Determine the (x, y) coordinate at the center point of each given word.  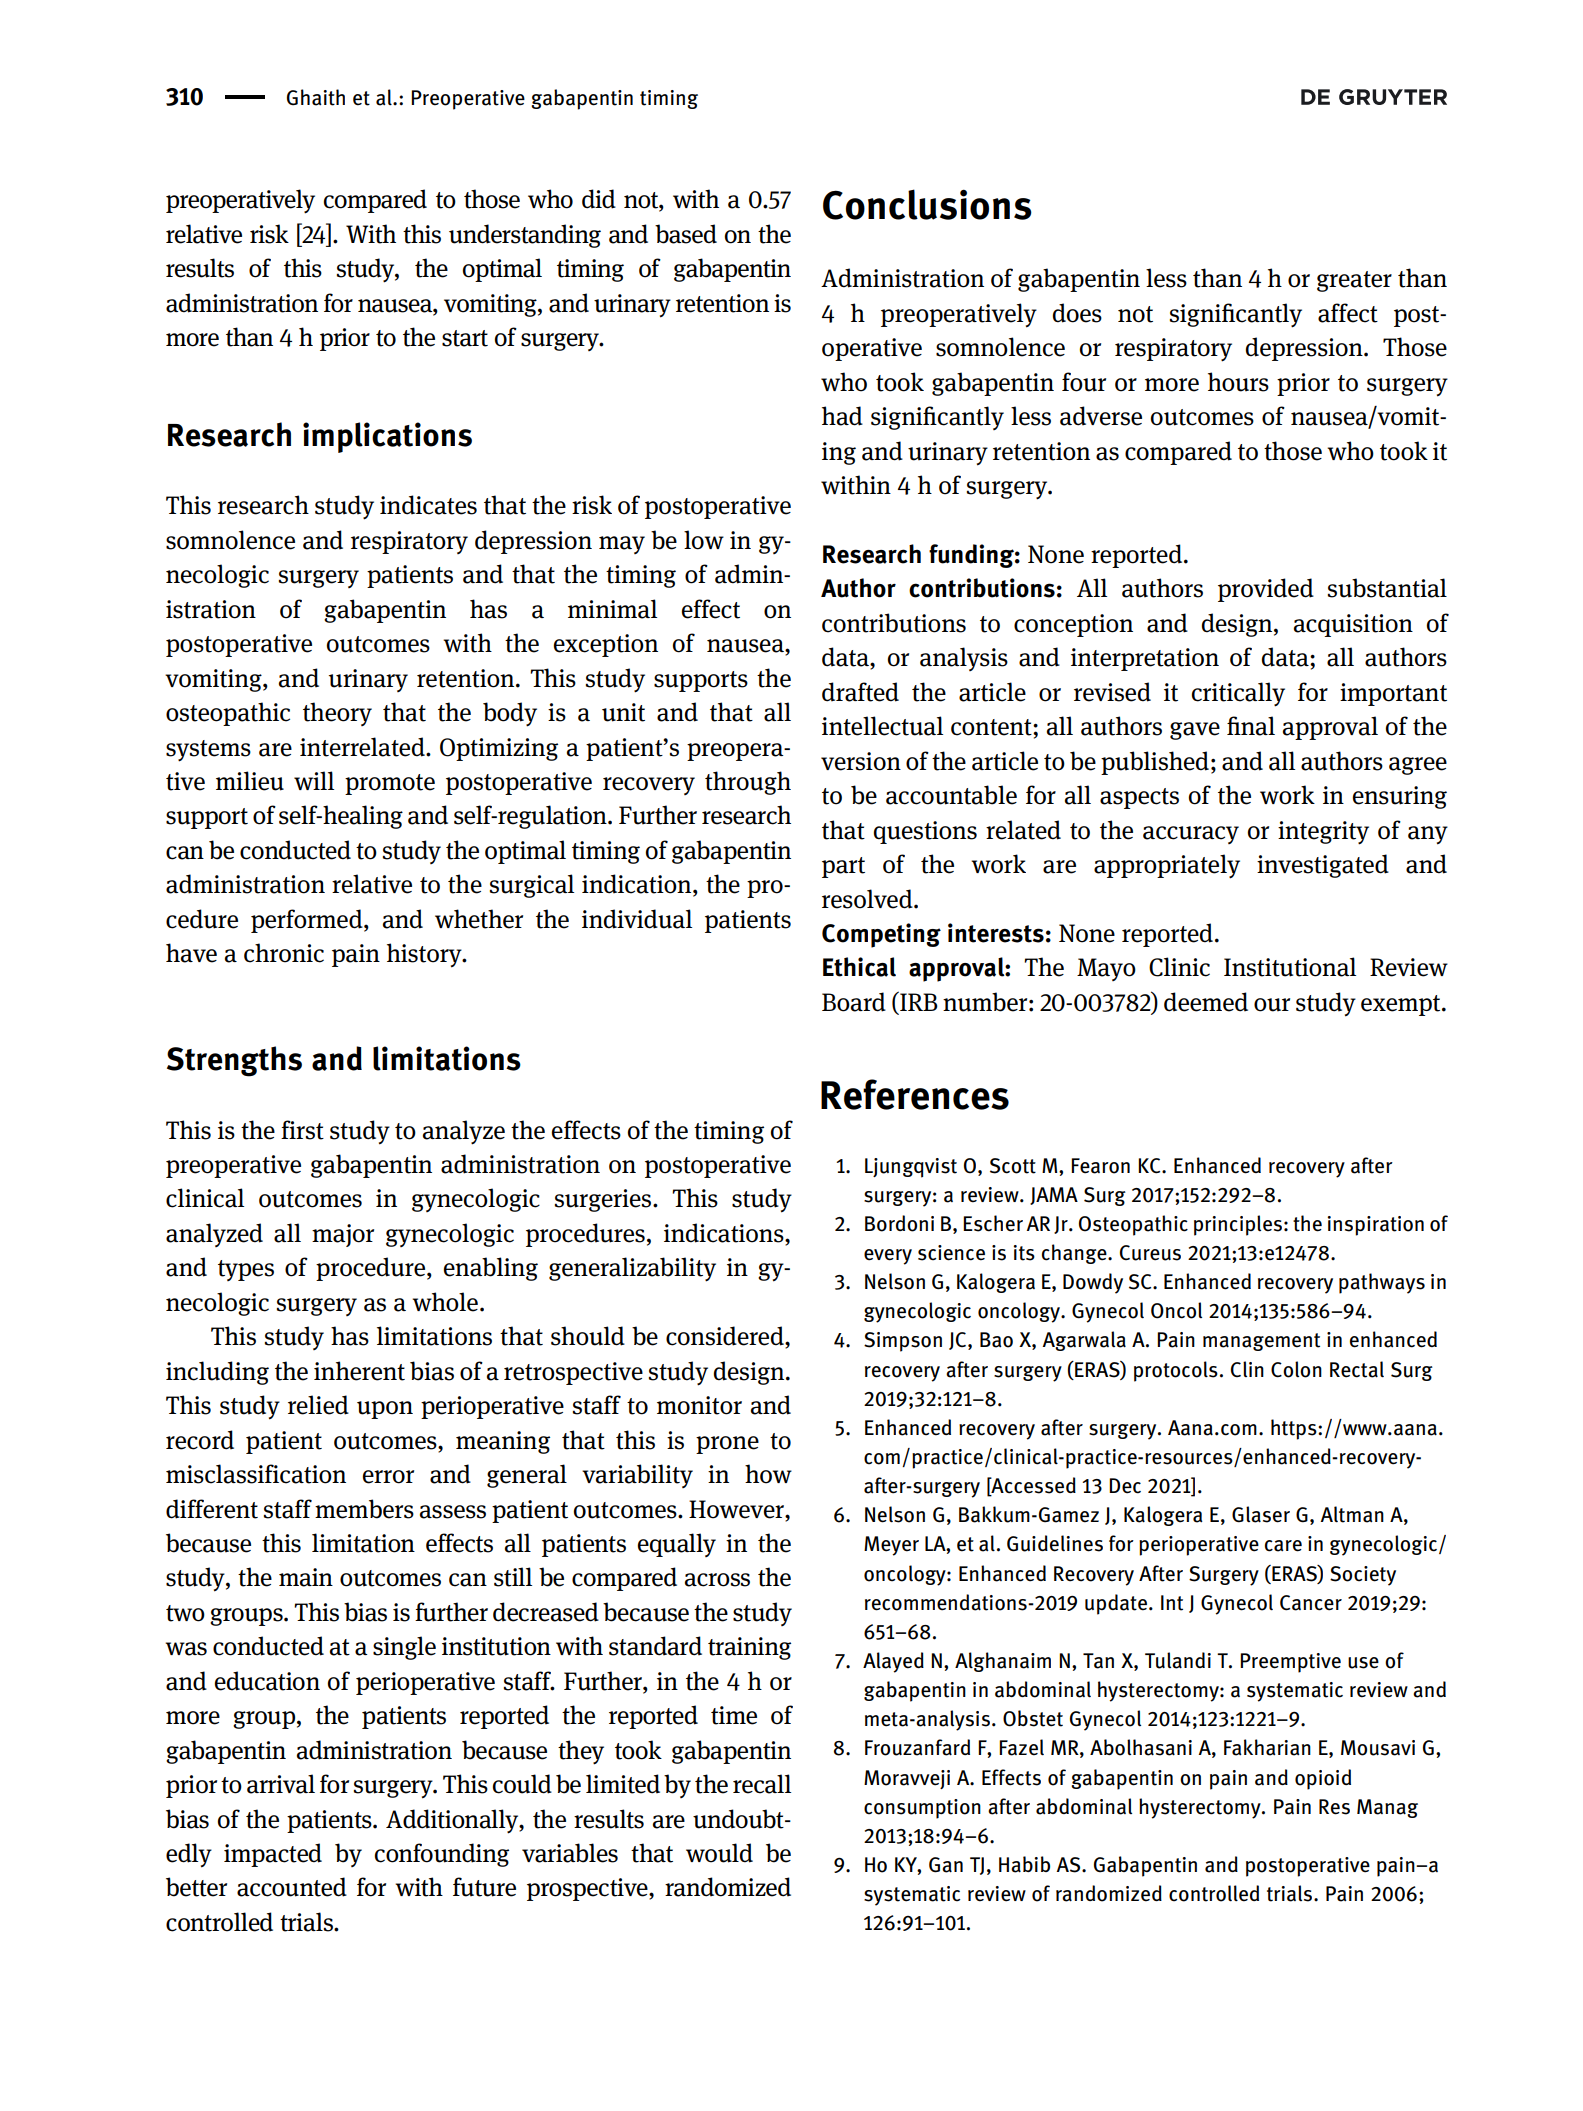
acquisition (1353, 625)
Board (854, 1002)
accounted (292, 1887)
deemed (1206, 1002)
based (686, 234)
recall (762, 1784)
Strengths (234, 1061)
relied (318, 1405)
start (465, 338)
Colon (1296, 1369)
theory (337, 714)
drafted (860, 692)
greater (1354, 281)
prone (727, 1445)
